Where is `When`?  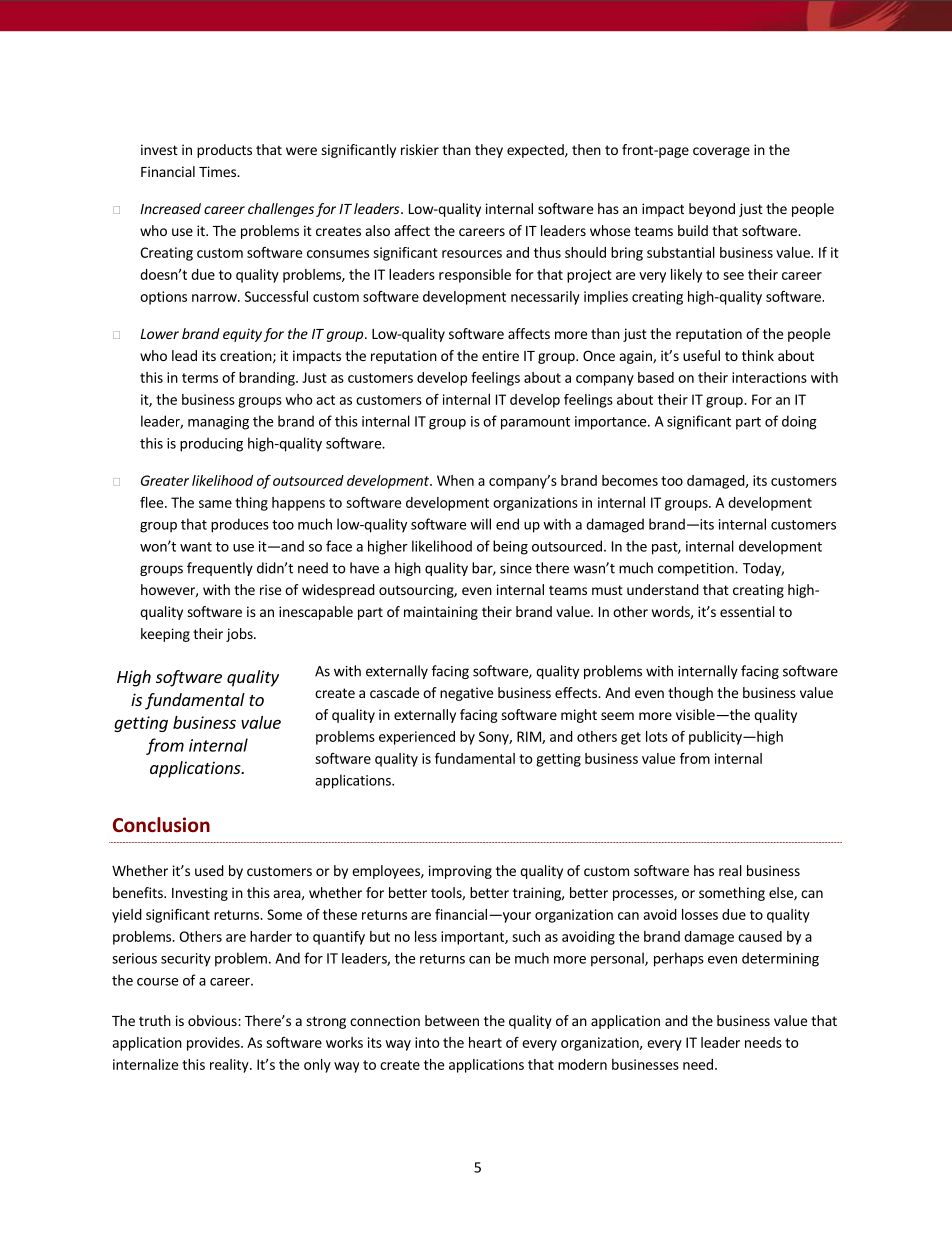
When is located at coordinates (455, 480).
